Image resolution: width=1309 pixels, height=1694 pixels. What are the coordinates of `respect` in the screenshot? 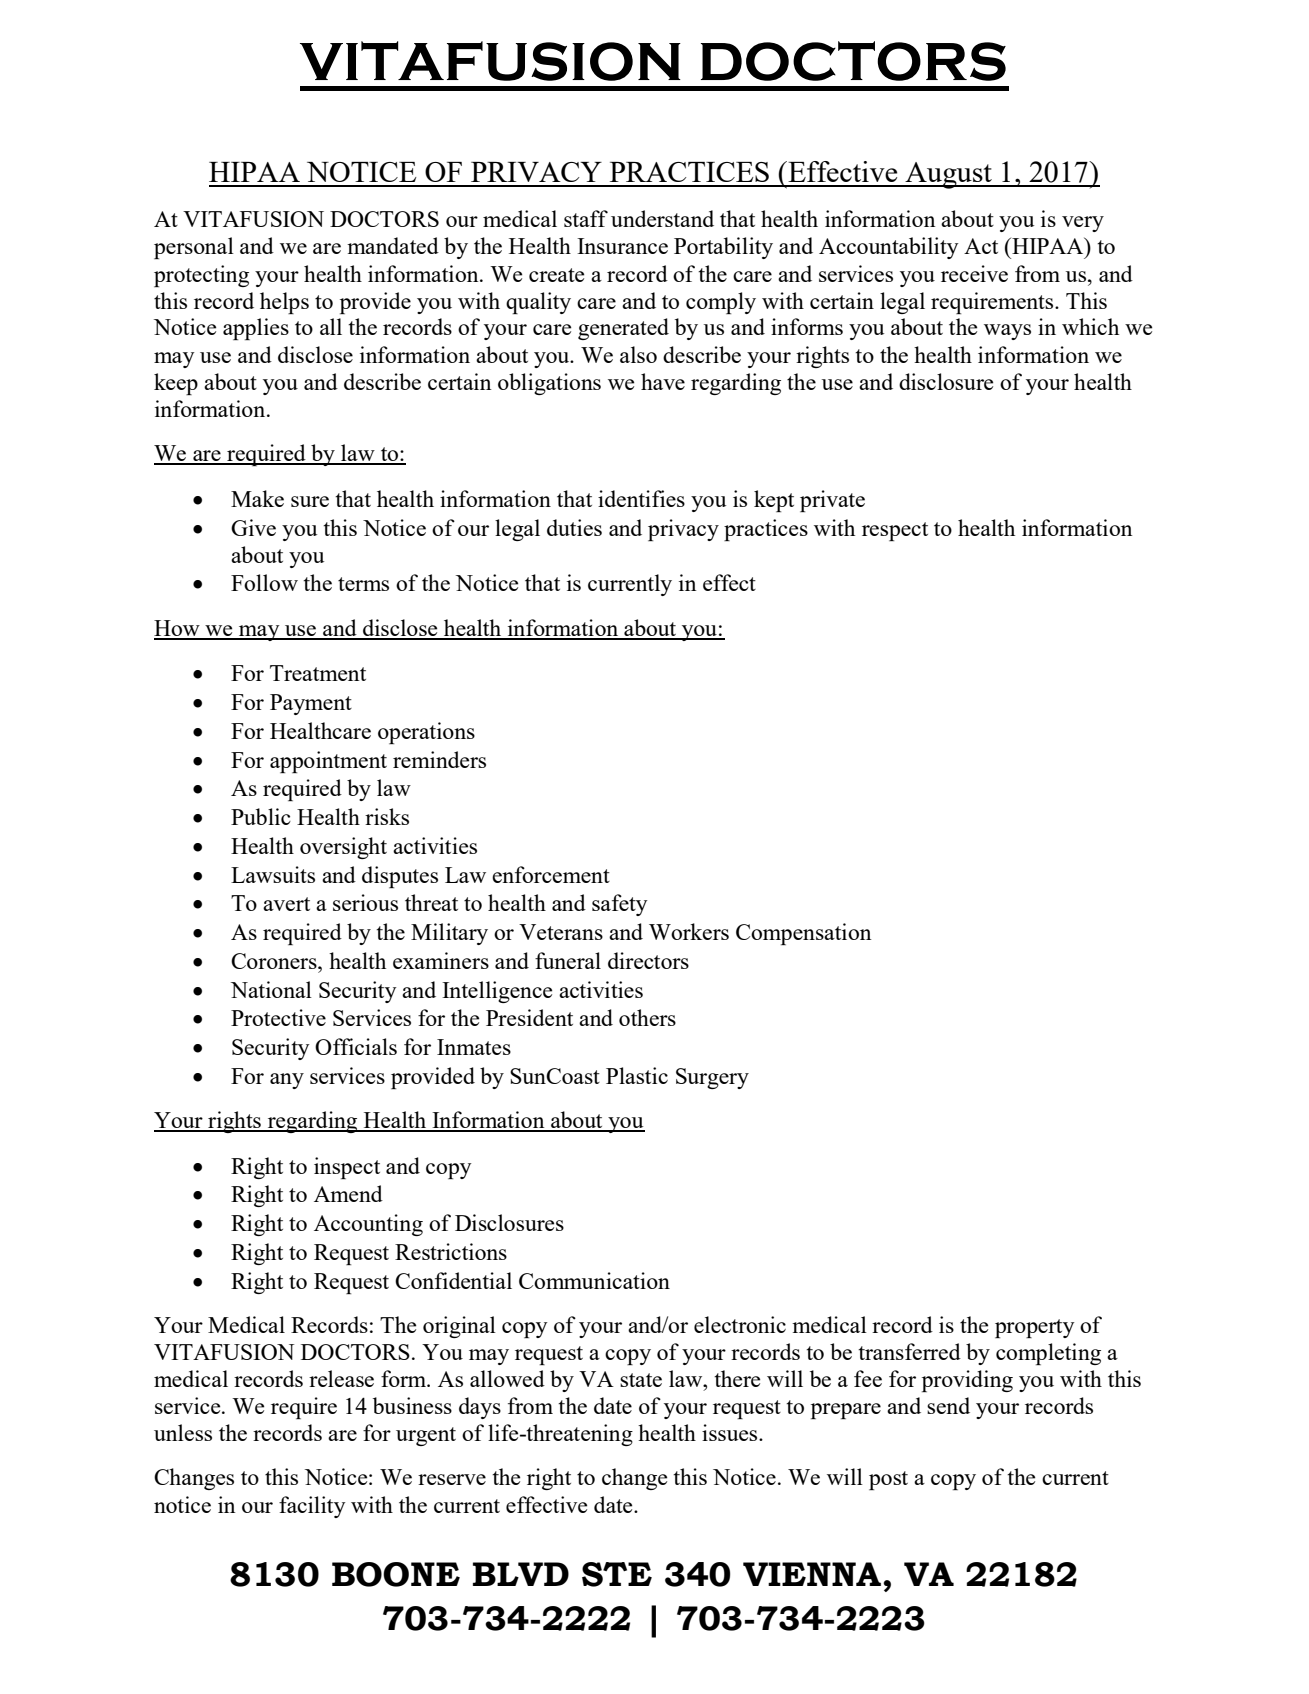 It's located at (895, 531).
